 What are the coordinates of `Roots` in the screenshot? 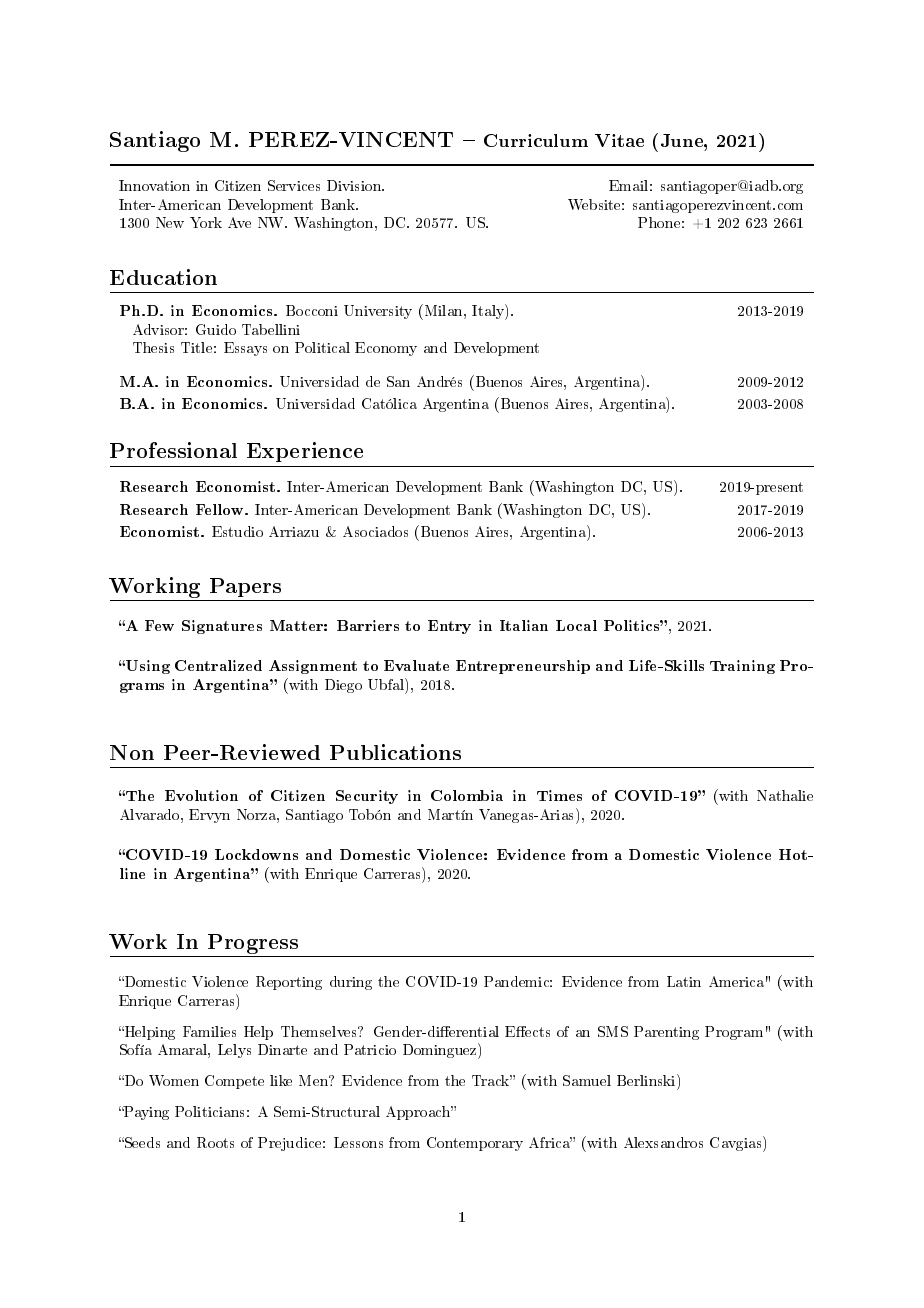 It's located at (215, 1142).
